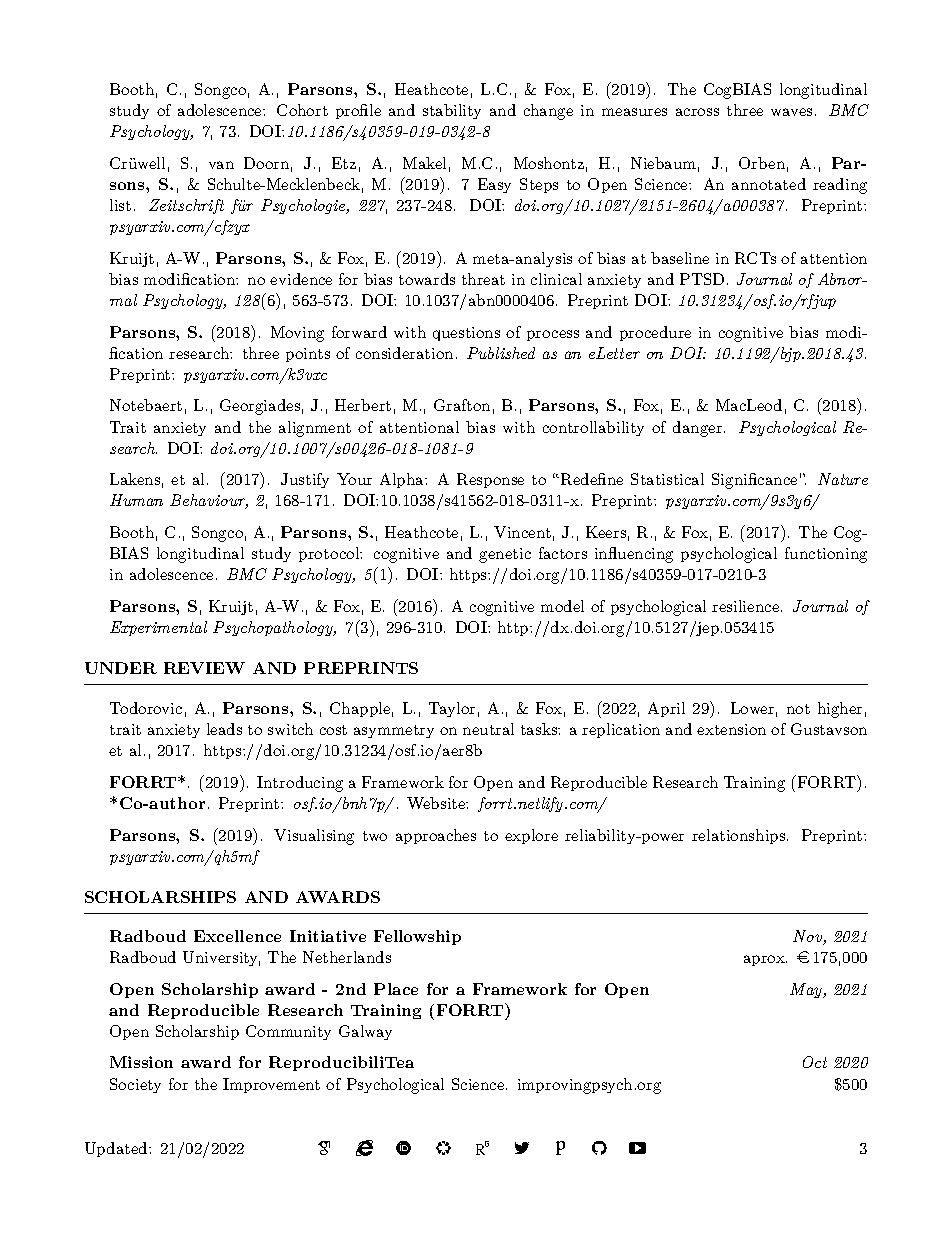  I want to click on Improvement, so click(271, 1085).
